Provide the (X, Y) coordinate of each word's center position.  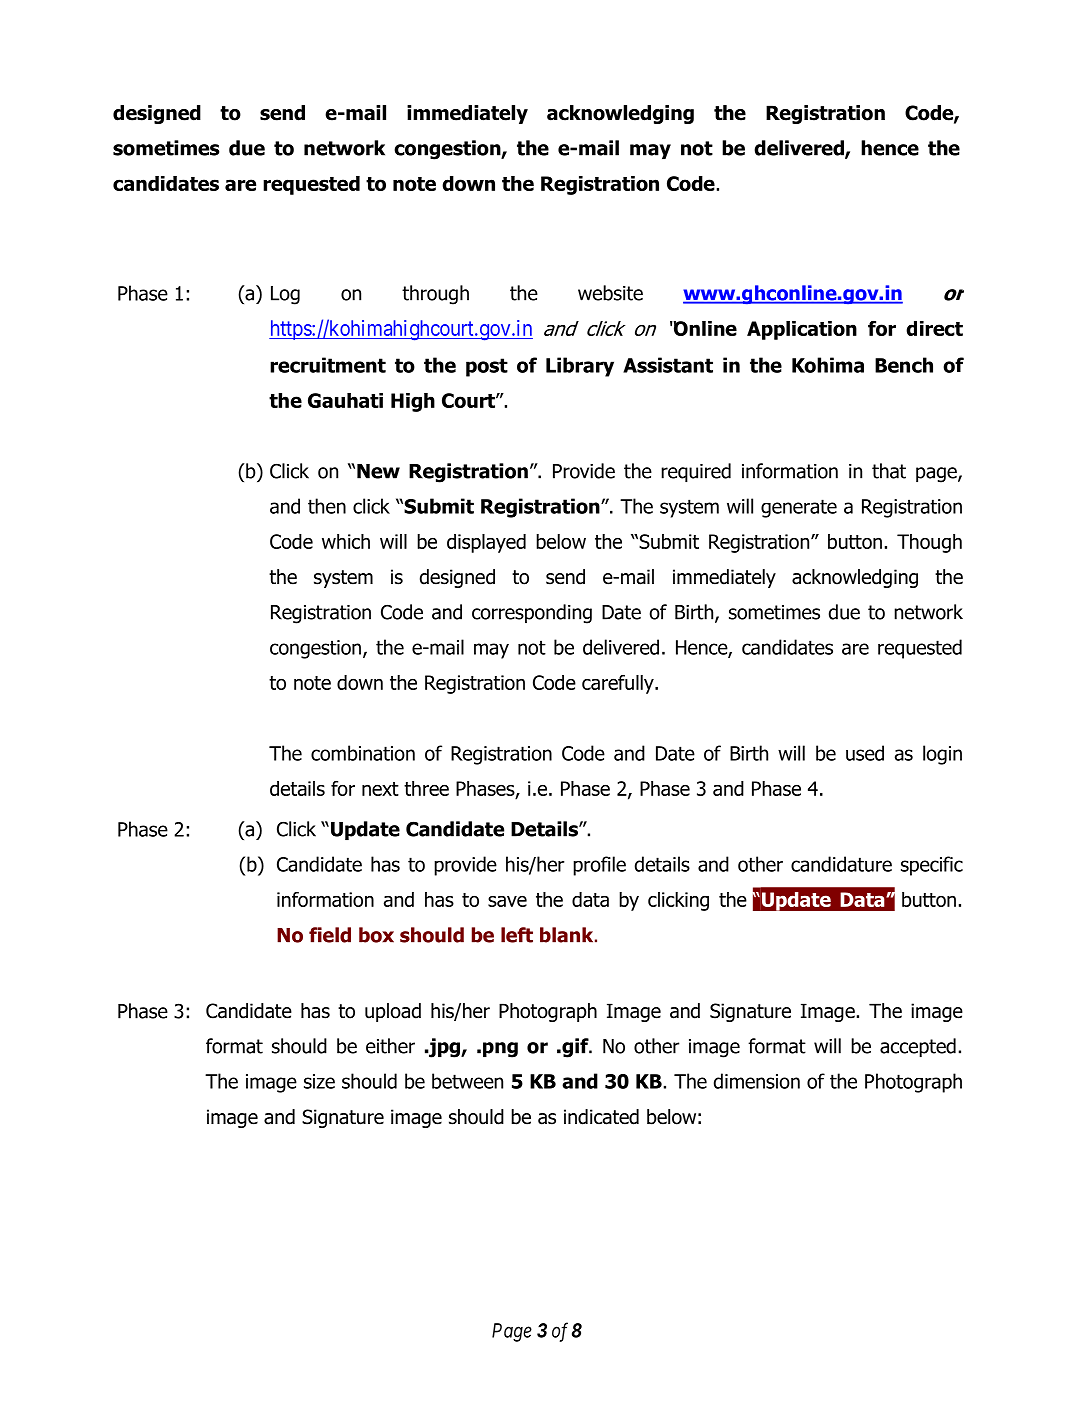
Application (802, 330)
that (889, 471)
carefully (619, 684)
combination (363, 753)
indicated (601, 1117)
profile (599, 866)
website (610, 293)
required (696, 472)
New (378, 471)
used (865, 753)
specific (932, 866)
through (435, 295)
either (390, 1046)
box (376, 935)
